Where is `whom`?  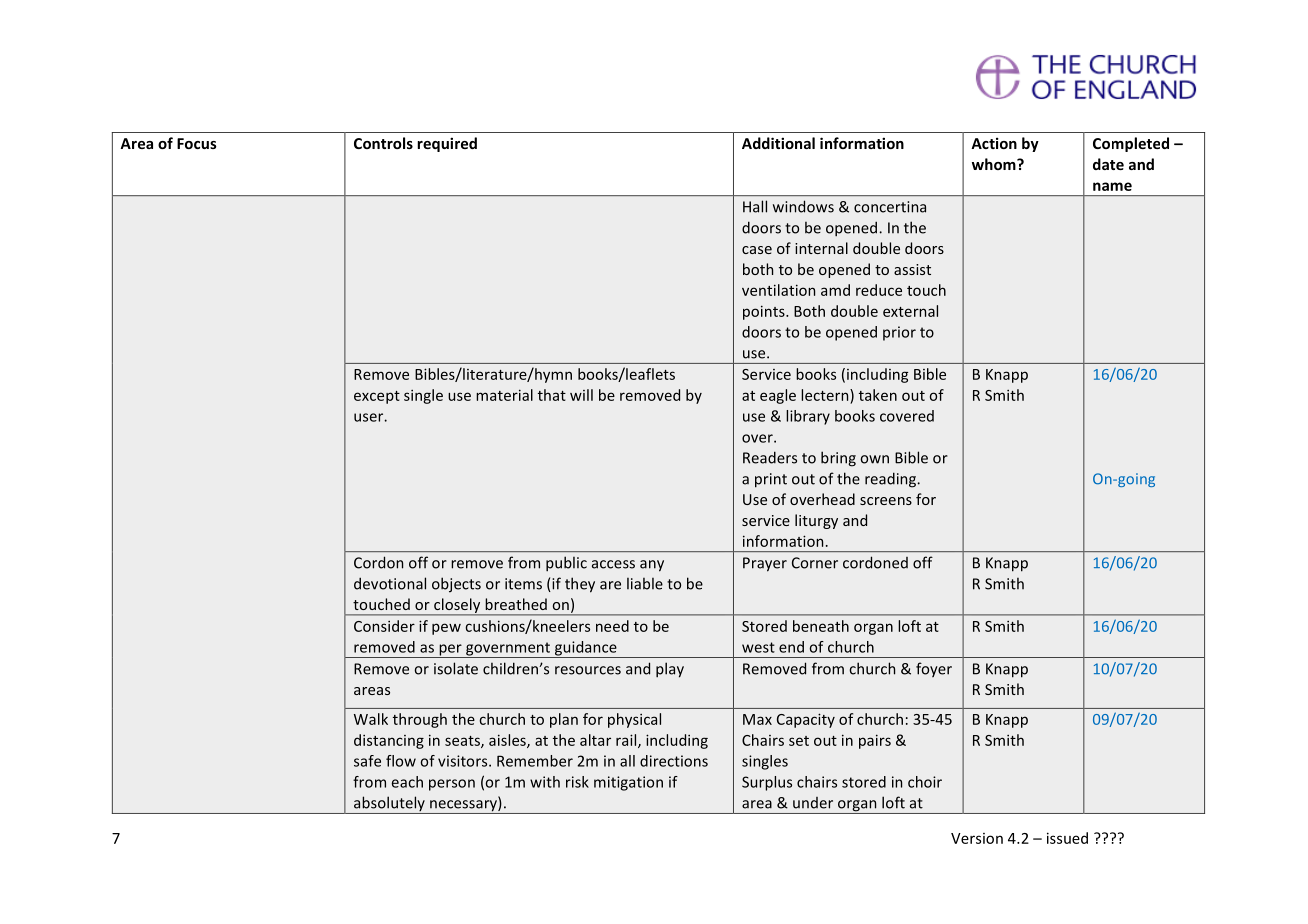
whom is located at coordinates (995, 164).
